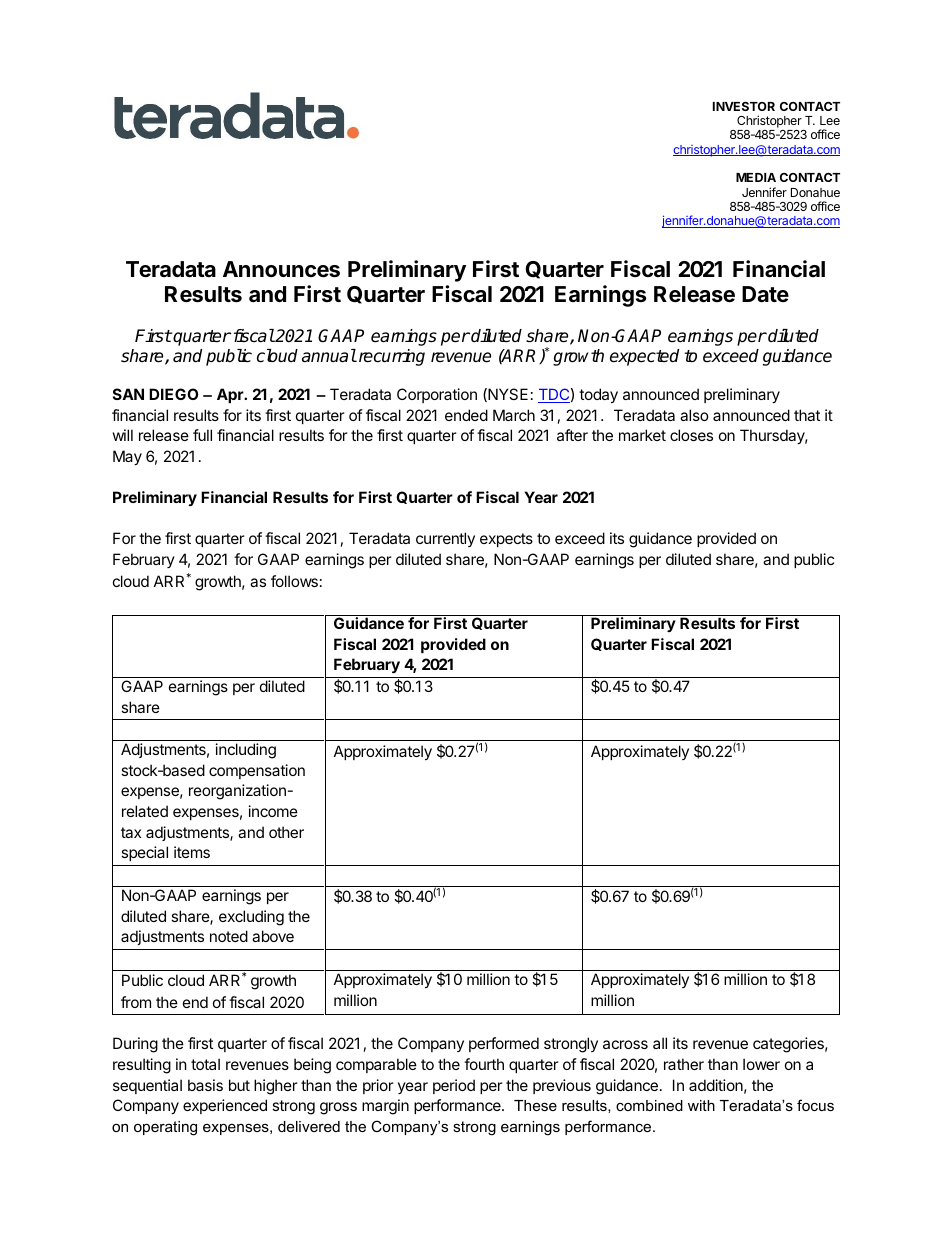 The image size is (952, 1233). Describe the element at coordinates (192, 852) in the screenshot. I see `items` at that location.
